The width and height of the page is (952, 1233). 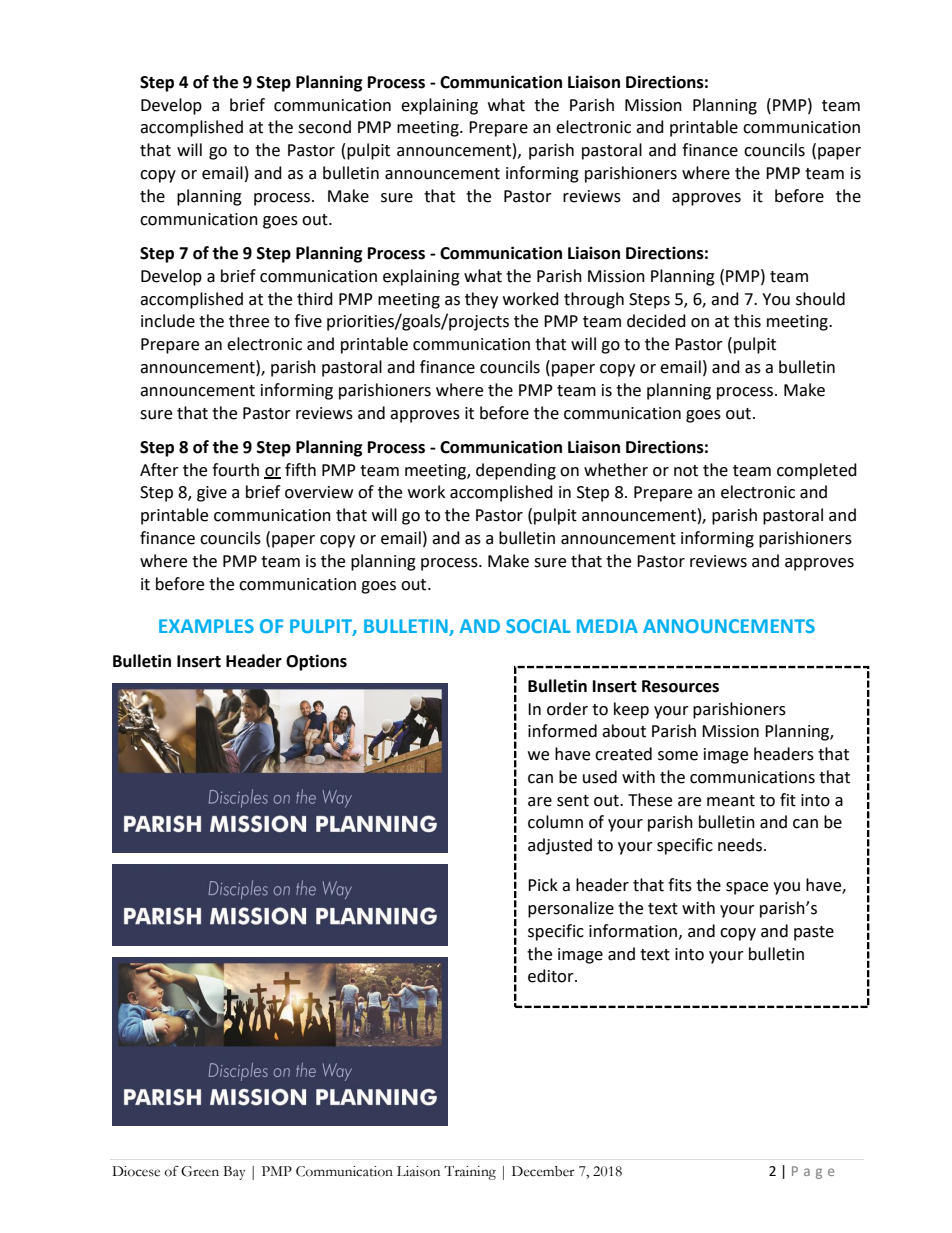 What do you see at coordinates (316, 662) in the page?
I see `Options` at bounding box center [316, 662].
